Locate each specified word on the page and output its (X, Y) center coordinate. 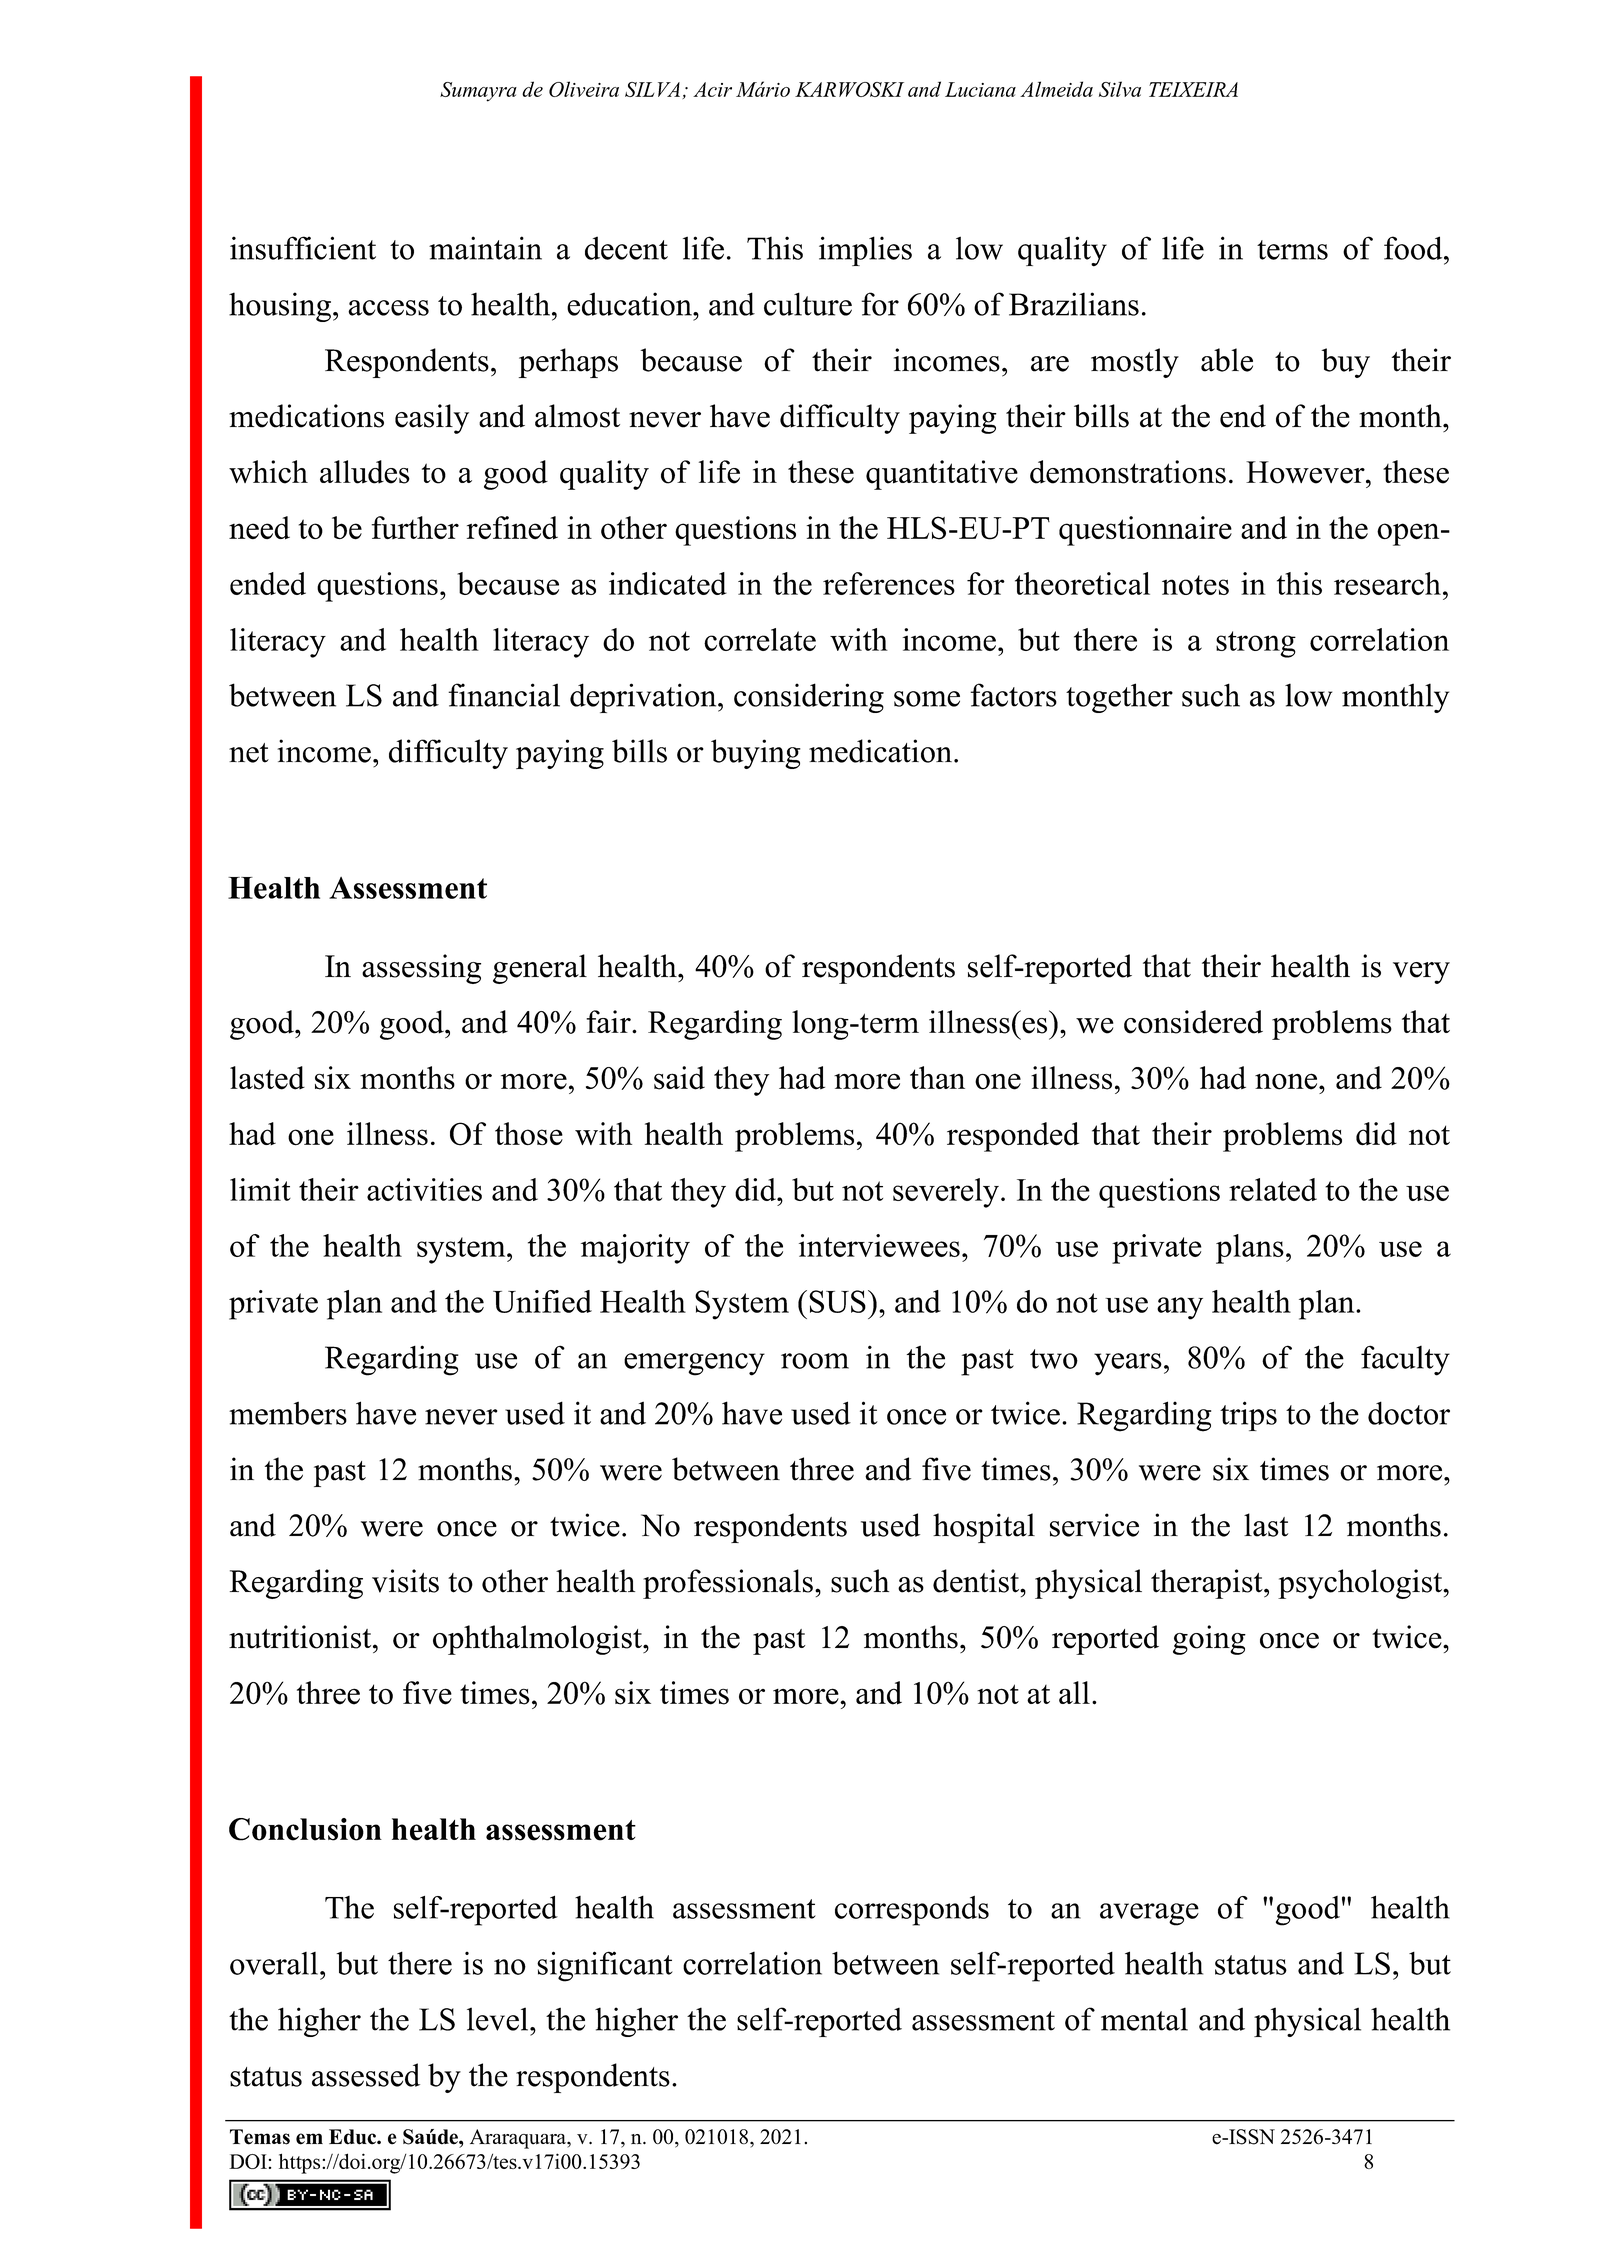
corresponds (912, 1911)
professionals (728, 1584)
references (889, 583)
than (937, 1077)
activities (424, 1189)
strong (1256, 644)
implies (865, 251)
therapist (1208, 1584)
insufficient (303, 248)
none (1287, 1081)
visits (405, 1581)
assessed (366, 2075)
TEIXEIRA (1193, 89)
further (415, 527)
